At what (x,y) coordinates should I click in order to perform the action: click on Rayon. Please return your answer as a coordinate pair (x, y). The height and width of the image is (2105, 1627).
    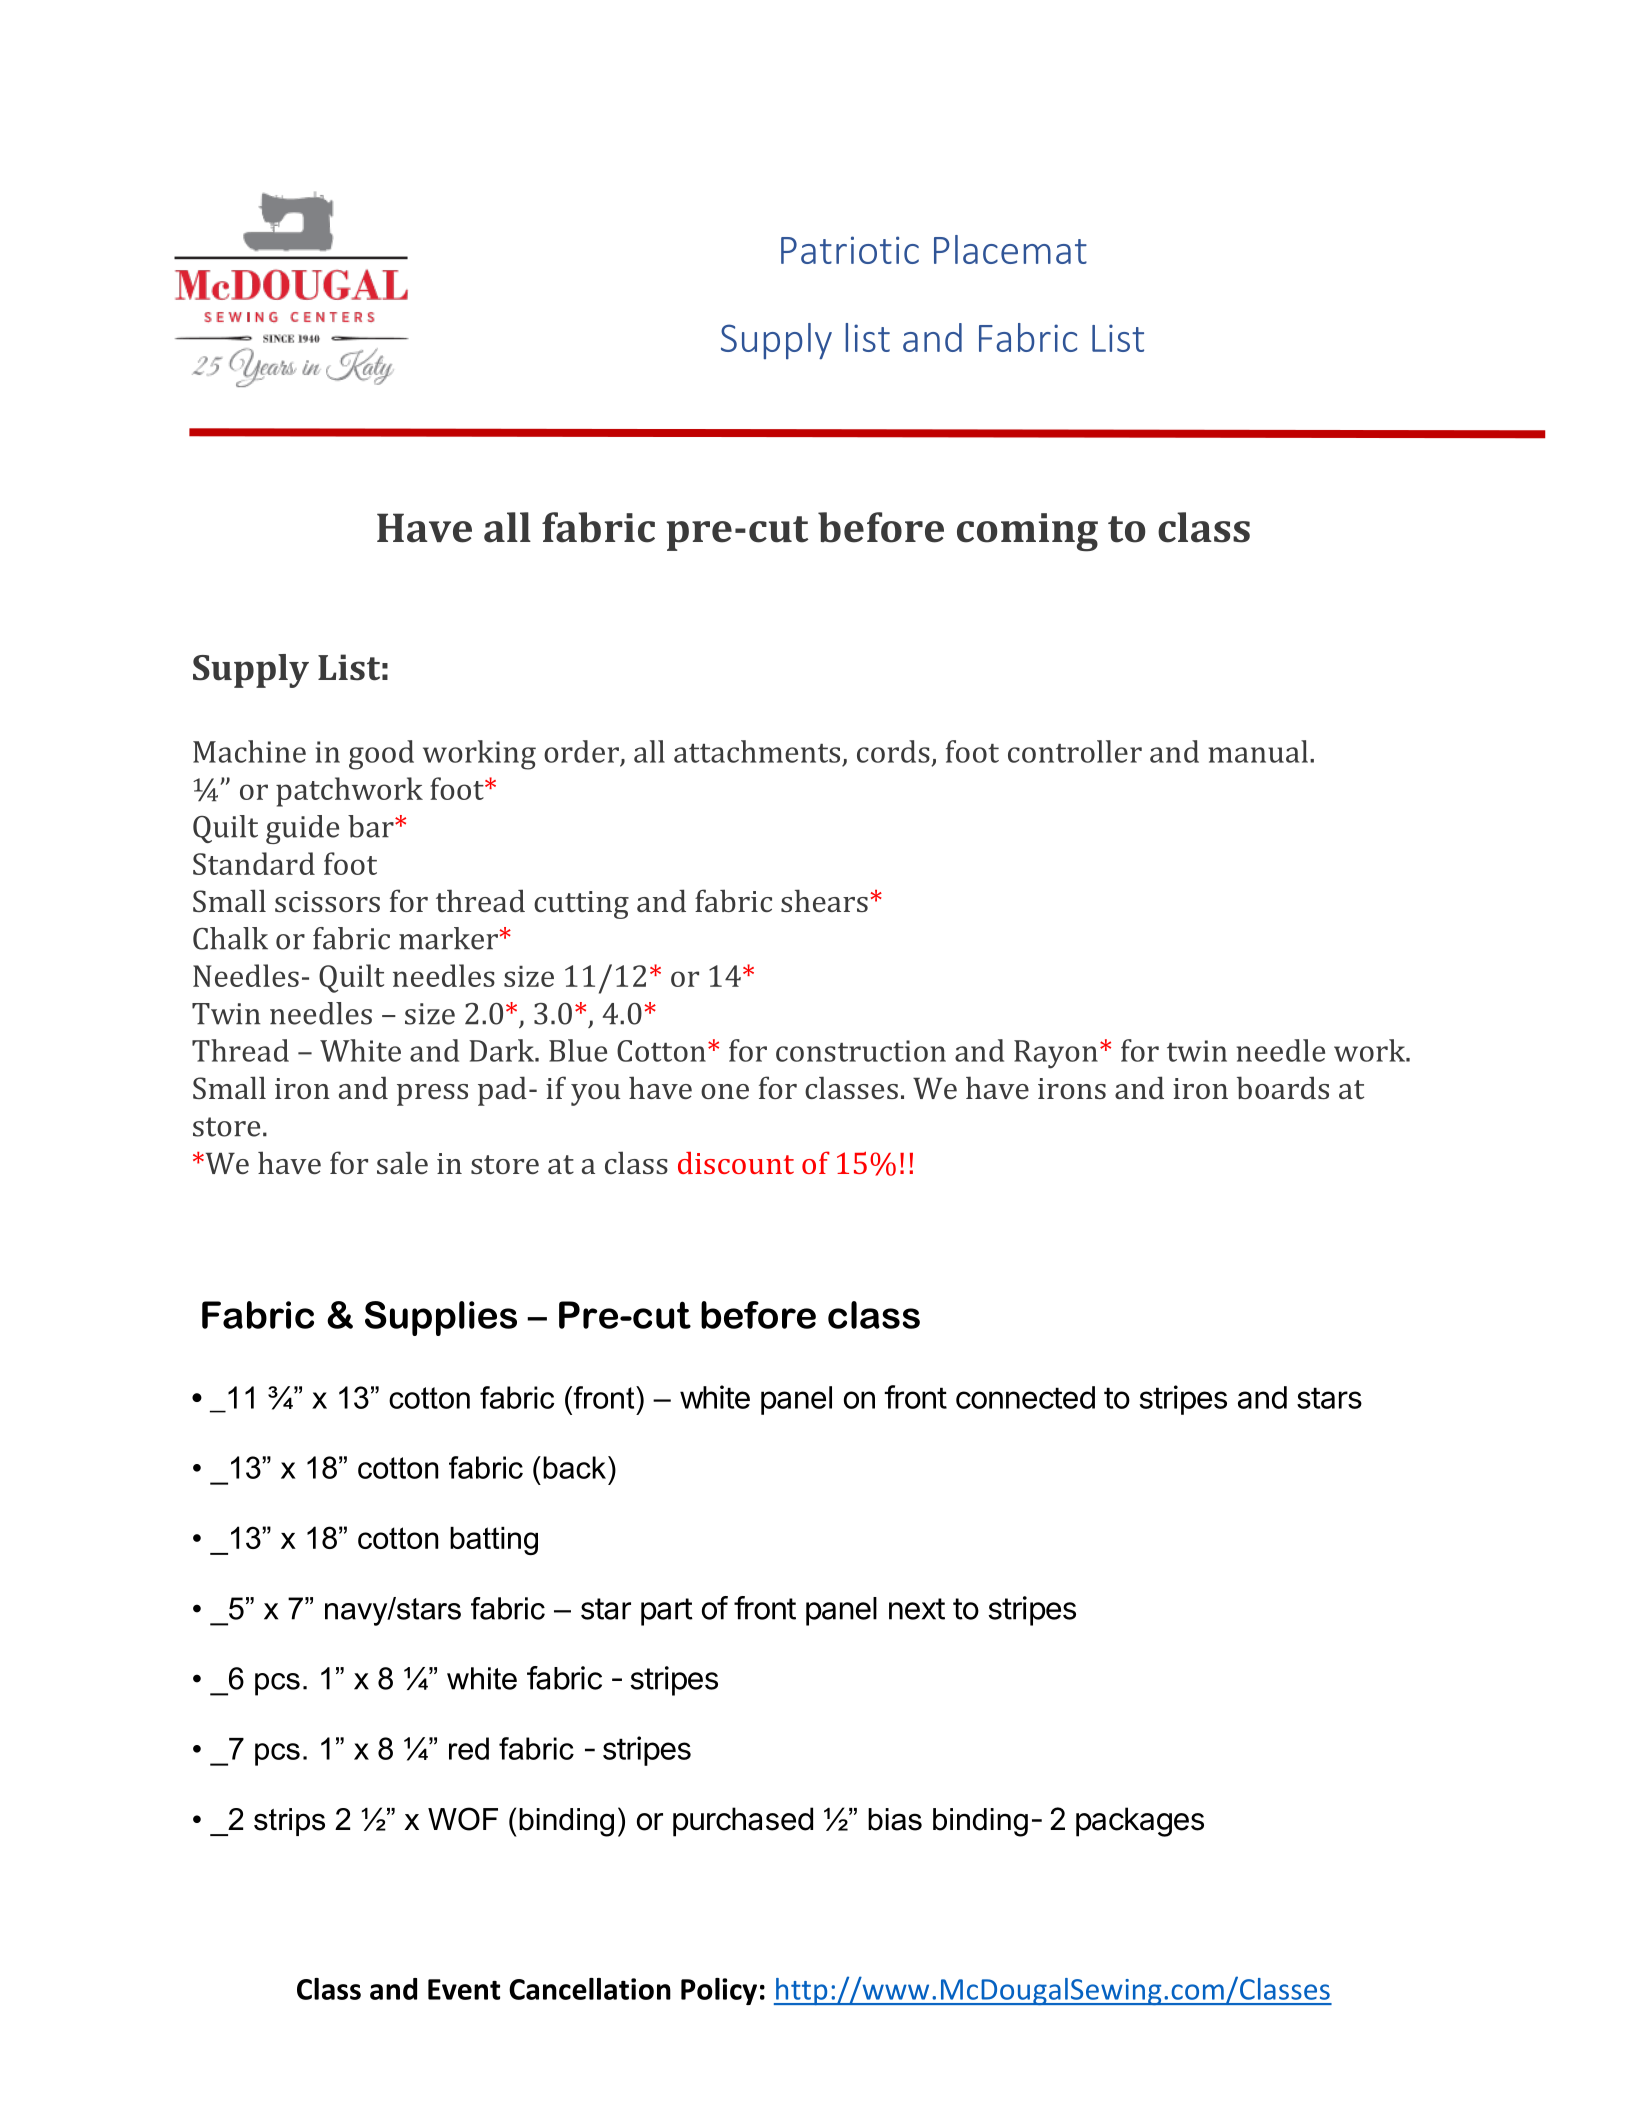
    Looking at the image, I should click on (1056, 1054).
